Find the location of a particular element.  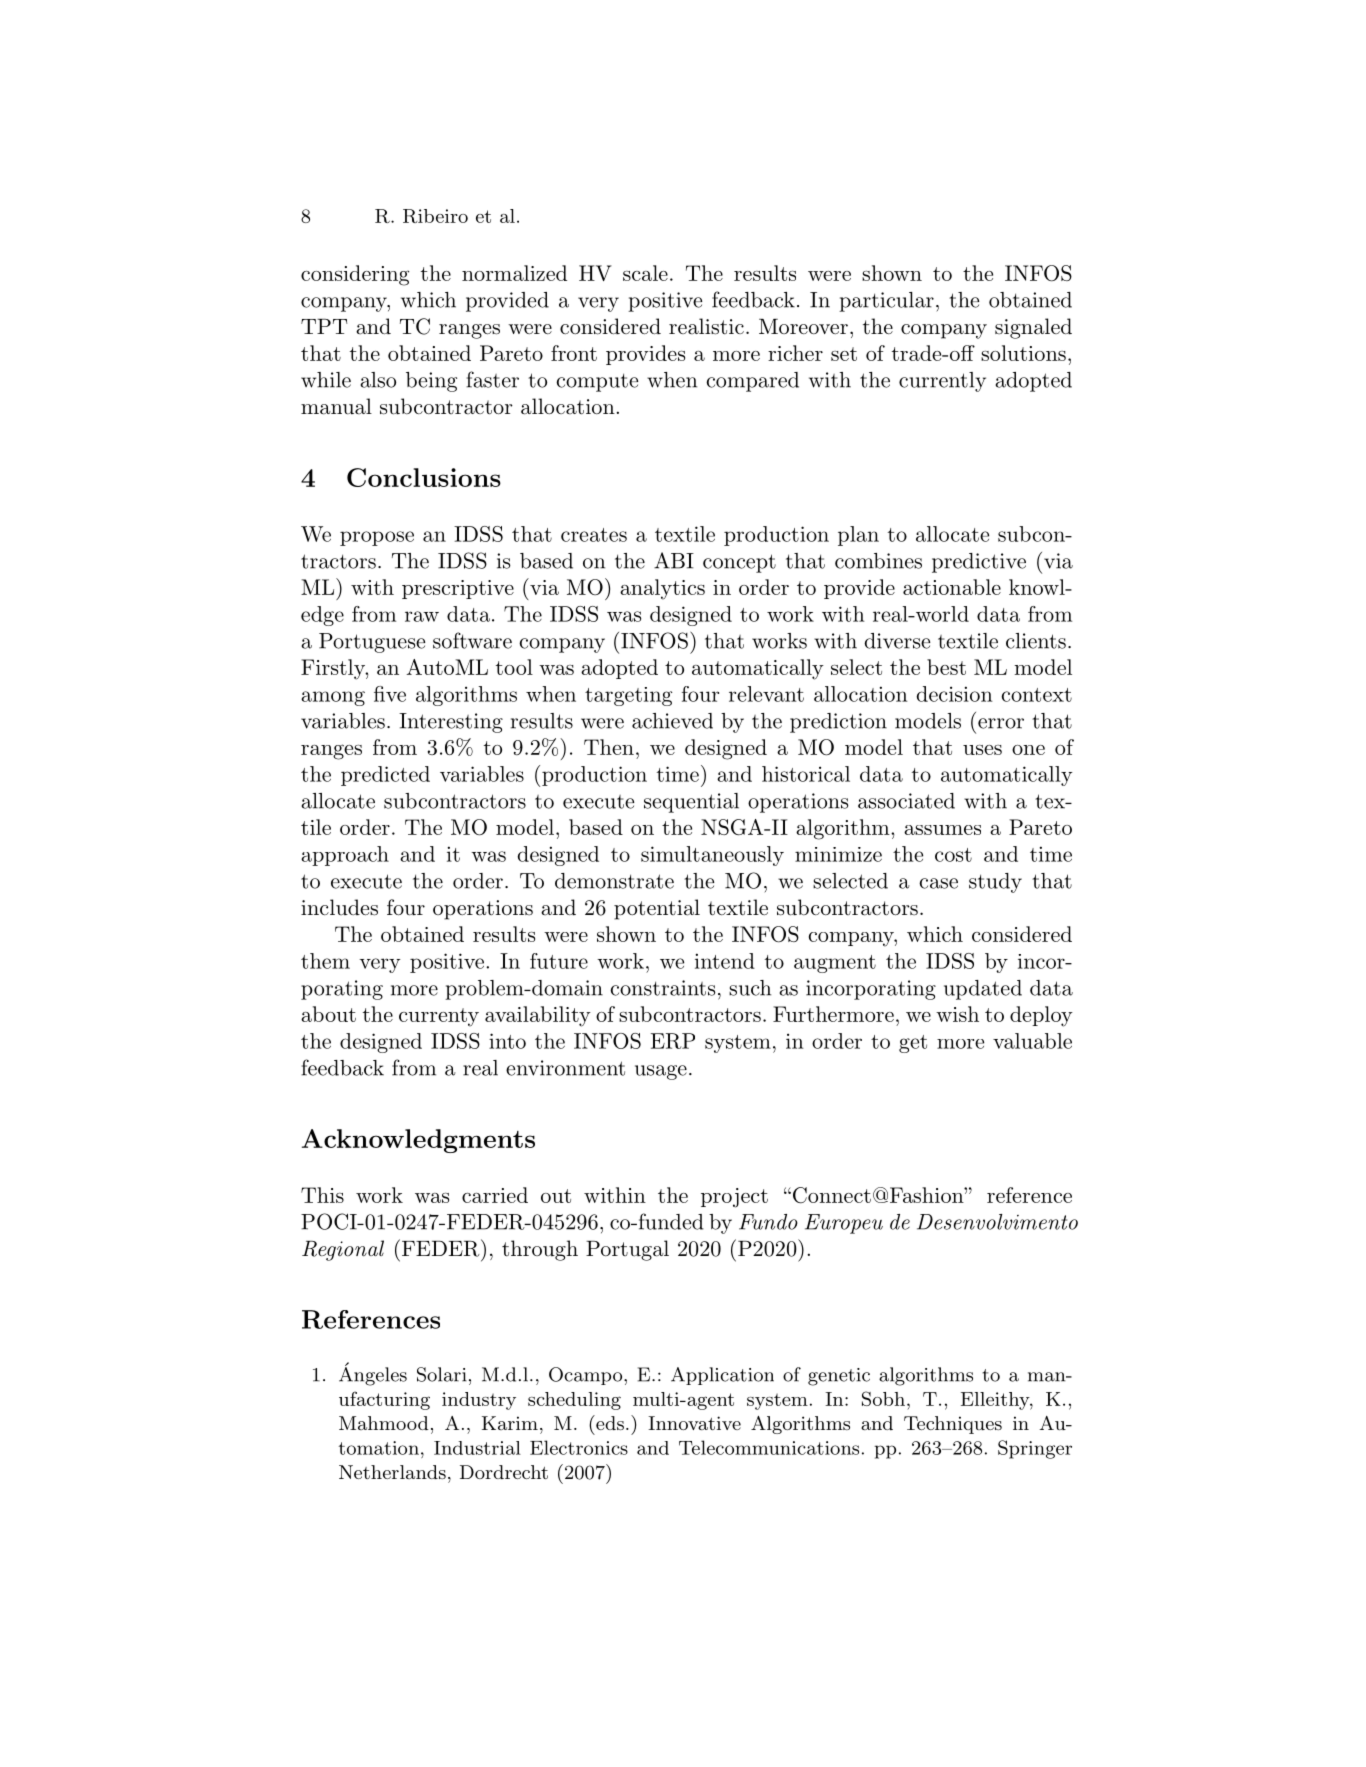

particular is located at coordinates (886, 302).
